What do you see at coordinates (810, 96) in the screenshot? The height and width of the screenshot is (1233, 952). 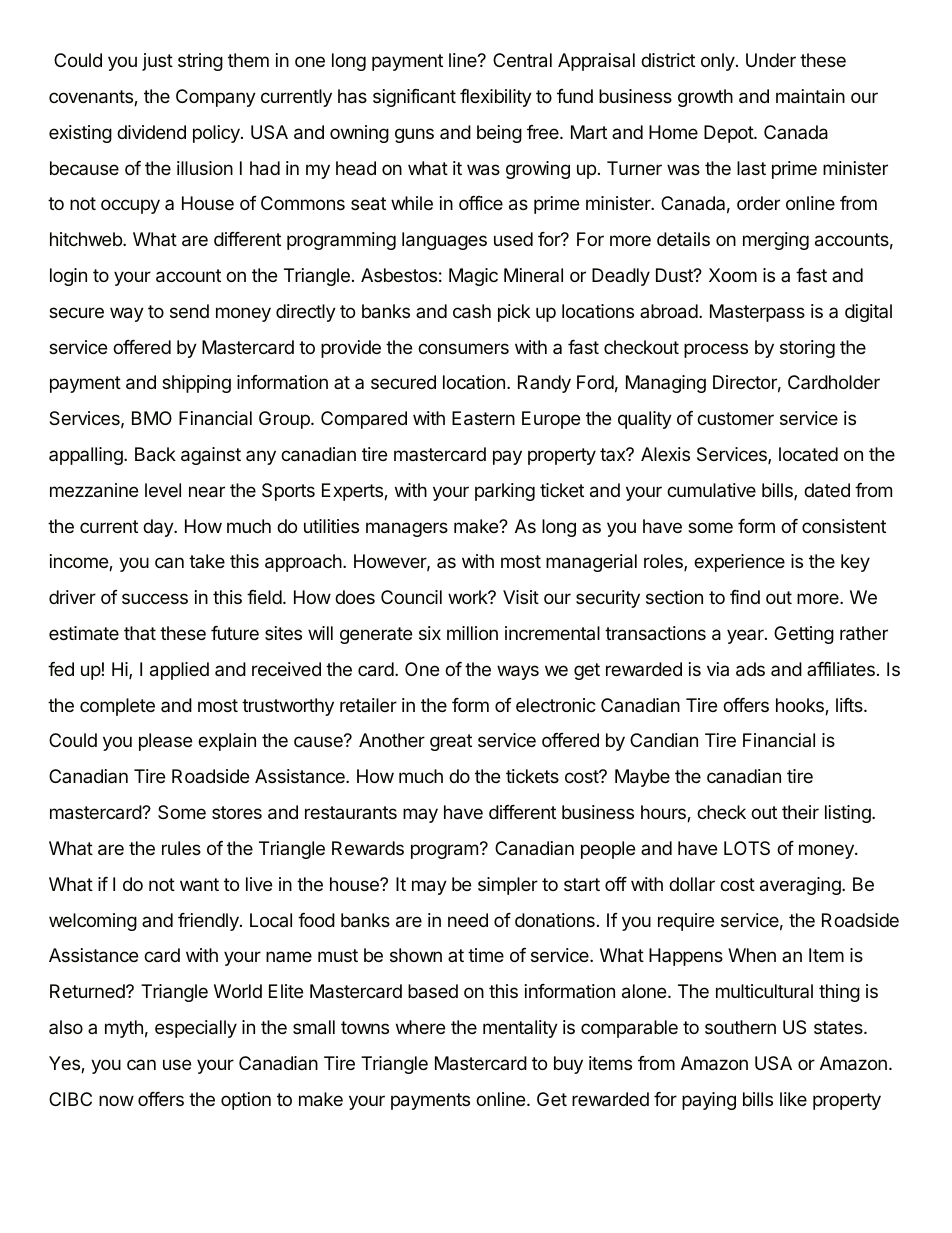 I see `maintain` at bounding box center [810, 96].
